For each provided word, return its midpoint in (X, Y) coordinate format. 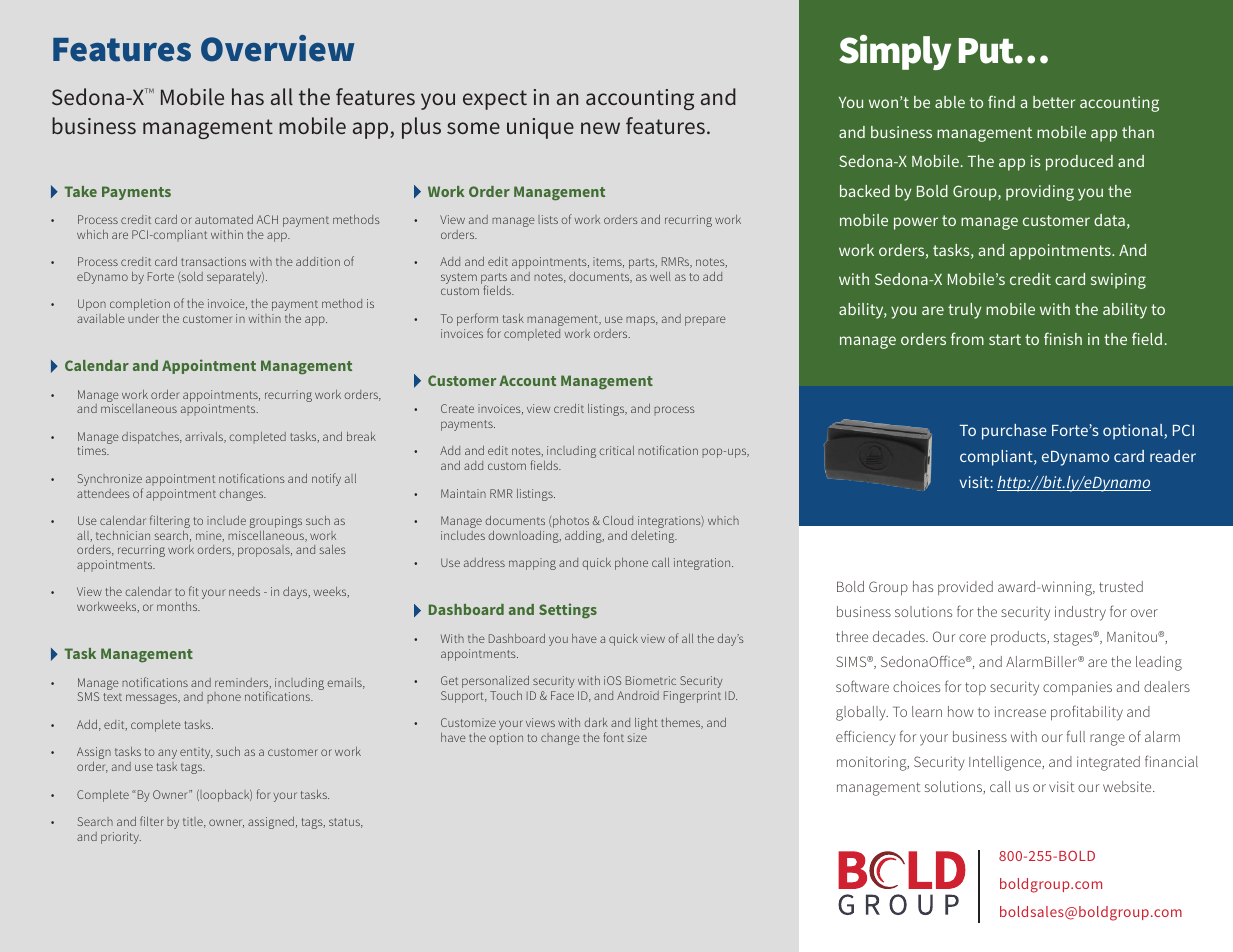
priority (121, 838)
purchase (1014, 432)
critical (616, 450)
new (600, 128)
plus (421, 128)
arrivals (205, 437)
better (1054, 102)
